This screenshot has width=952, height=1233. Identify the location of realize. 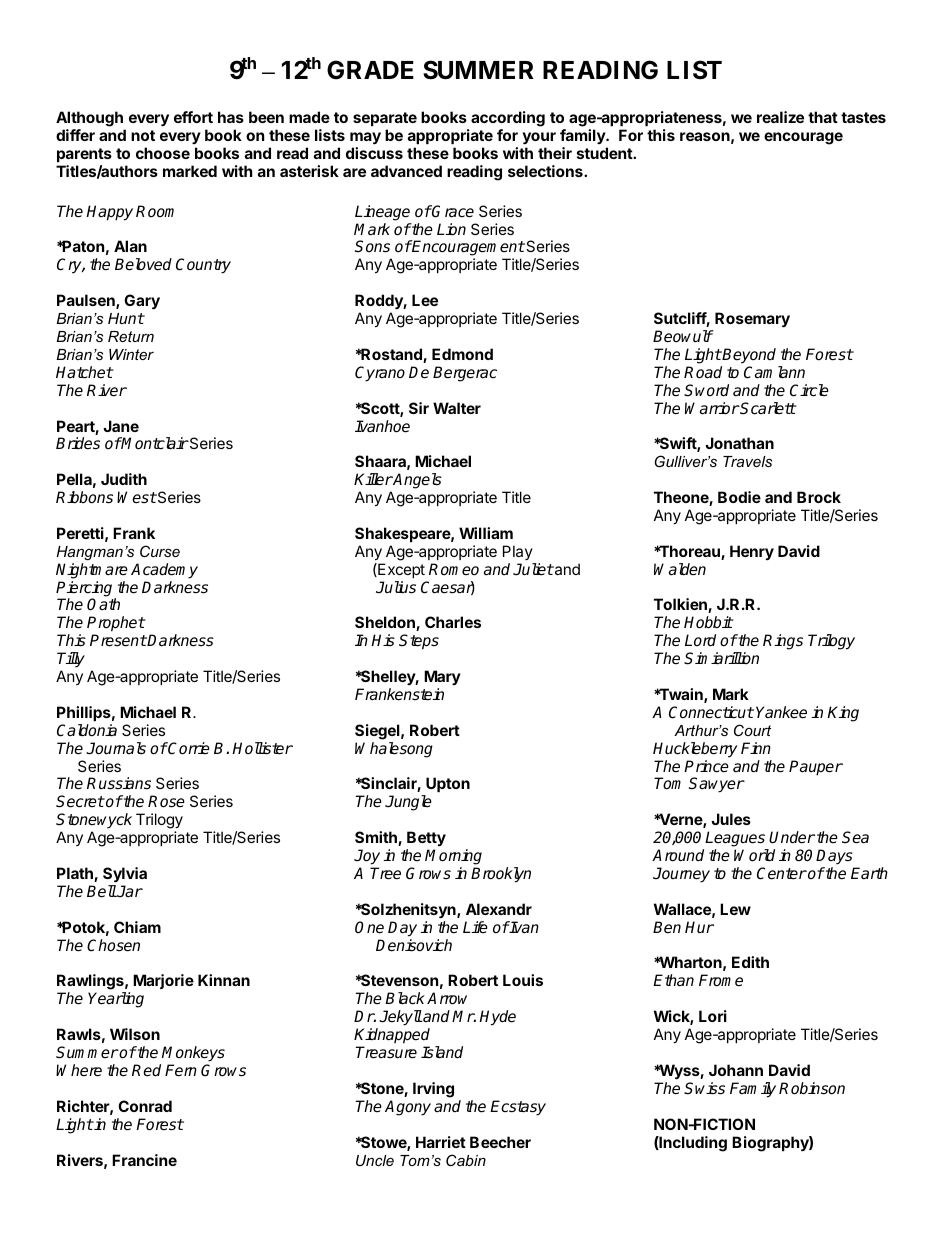
(780, 117).
